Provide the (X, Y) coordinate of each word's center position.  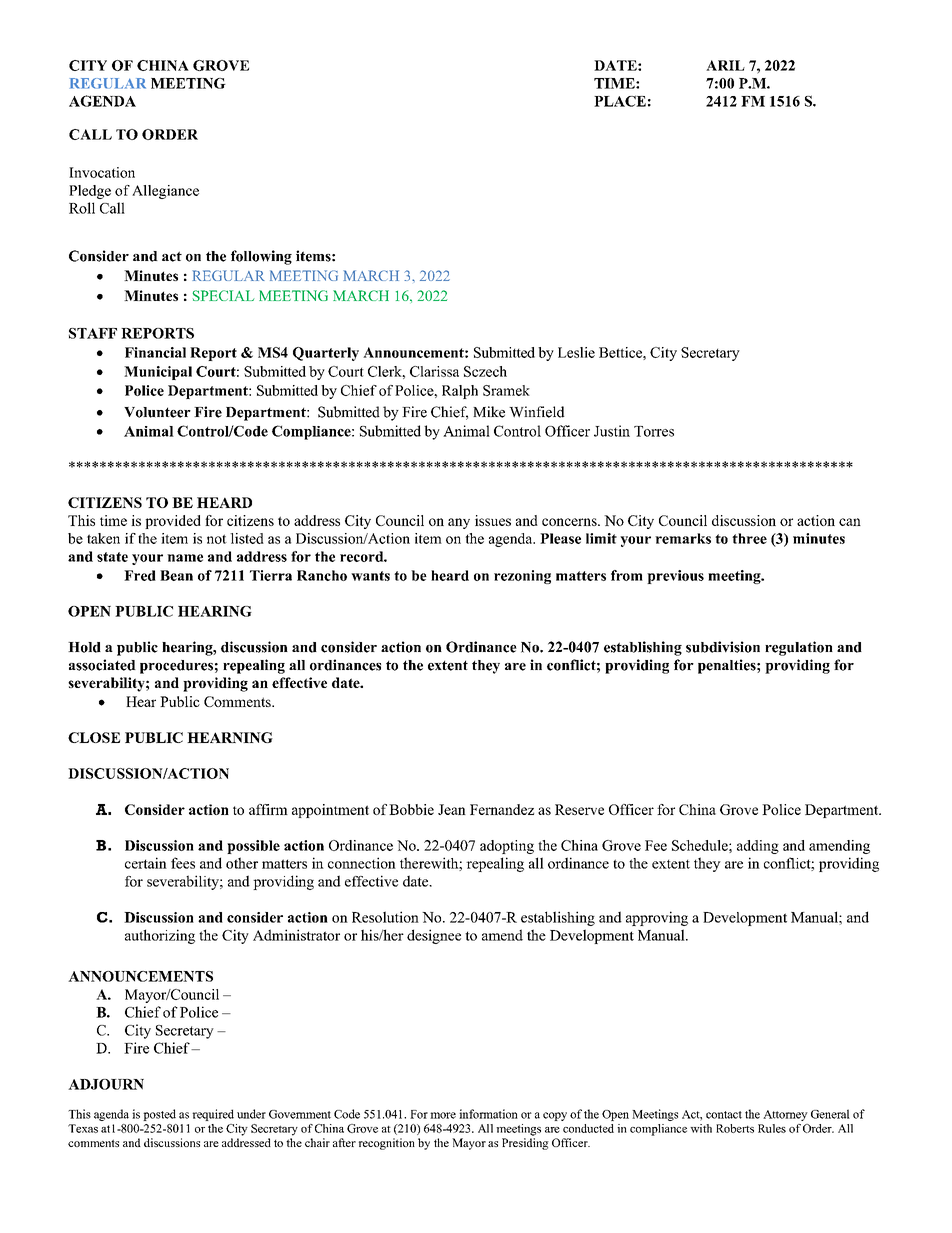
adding (758, 847)
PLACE (620, 101)
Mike (489, 412)
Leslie (576, 352)
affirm (268, 809)
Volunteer (157, 412)
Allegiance (165, 192)
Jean (452, 809)
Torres (654, 431)
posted (159, 1115)
